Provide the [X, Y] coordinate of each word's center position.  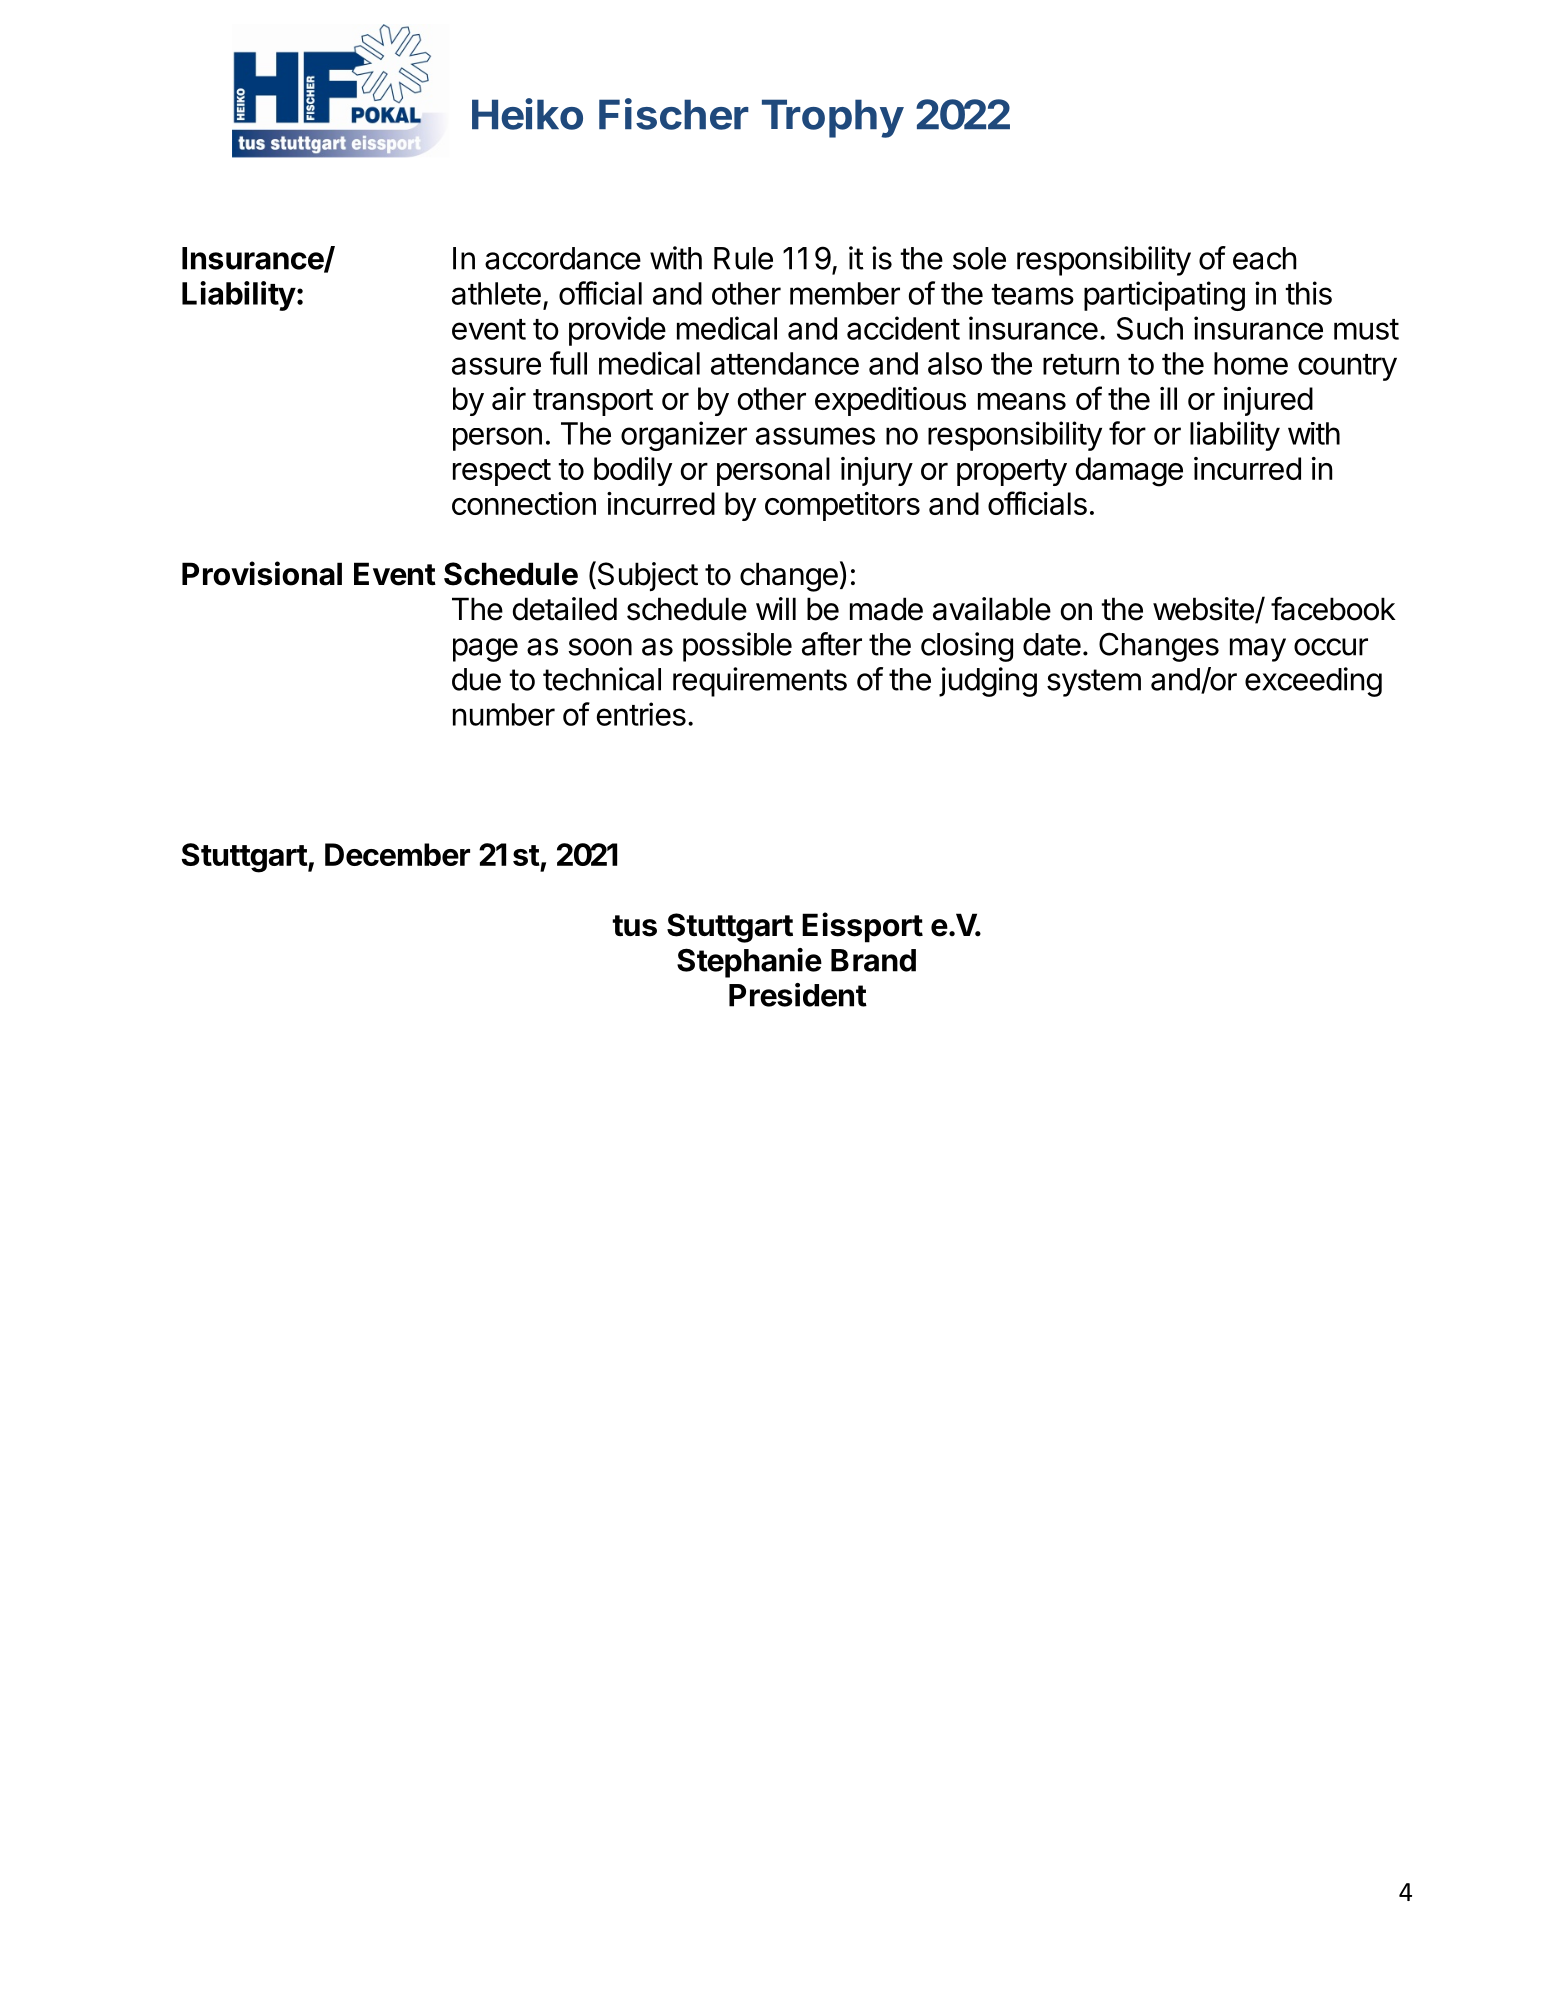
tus [634, 926]
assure [496, 366]
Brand [873, 960]
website [1204, 610]
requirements [760, 682]
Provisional [262, 573]
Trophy [833, 118]
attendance [785, 363]
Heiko [527, 114]
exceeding [1313, 682]
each [1265, 258]
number [504, 714]
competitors [842, 506]
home [1251, 363]
